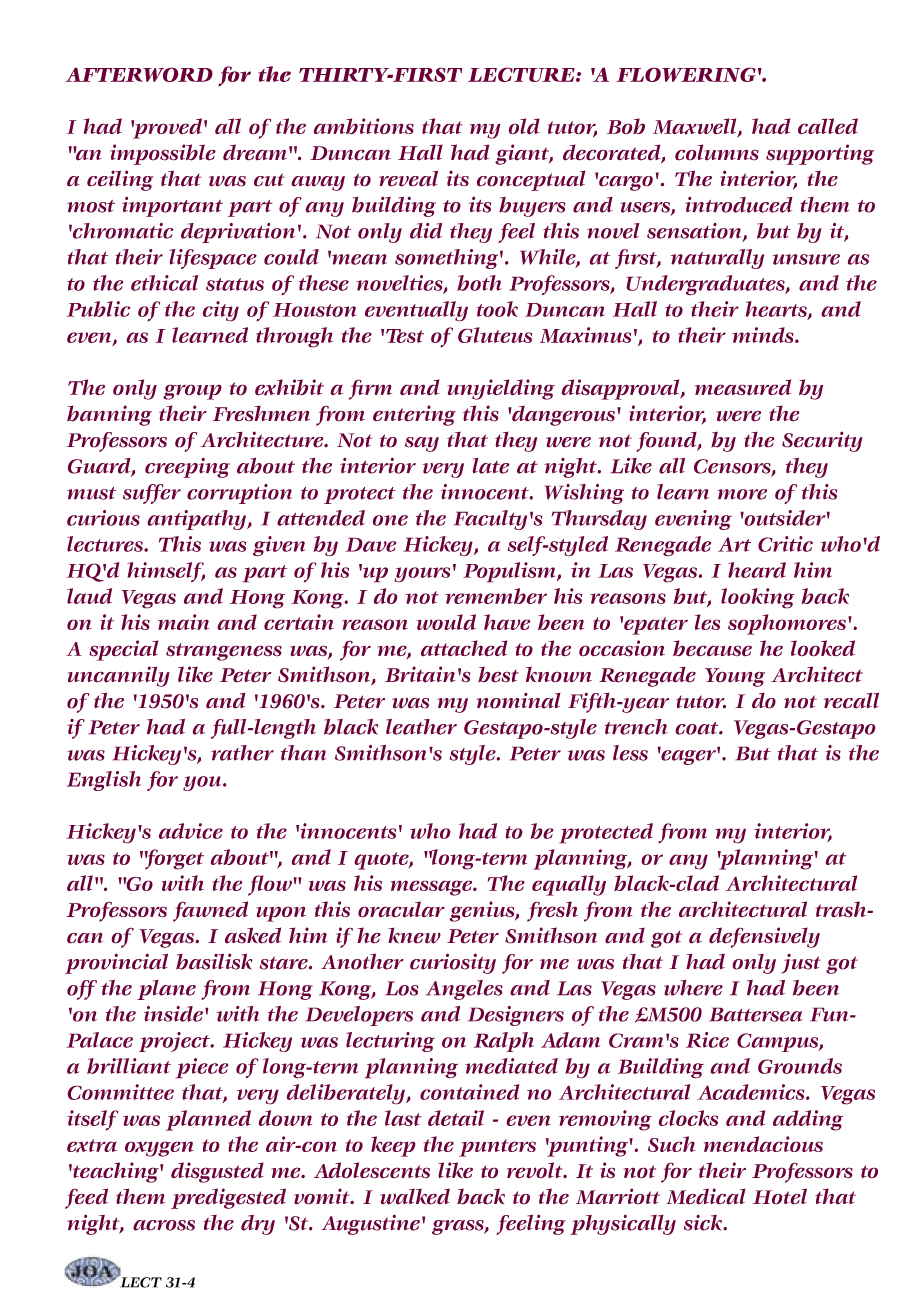 The image size is (924, 1308). What do you see at coordinates (743, 387) in the page?
I see `measured` at bounding box center [743, 387].
